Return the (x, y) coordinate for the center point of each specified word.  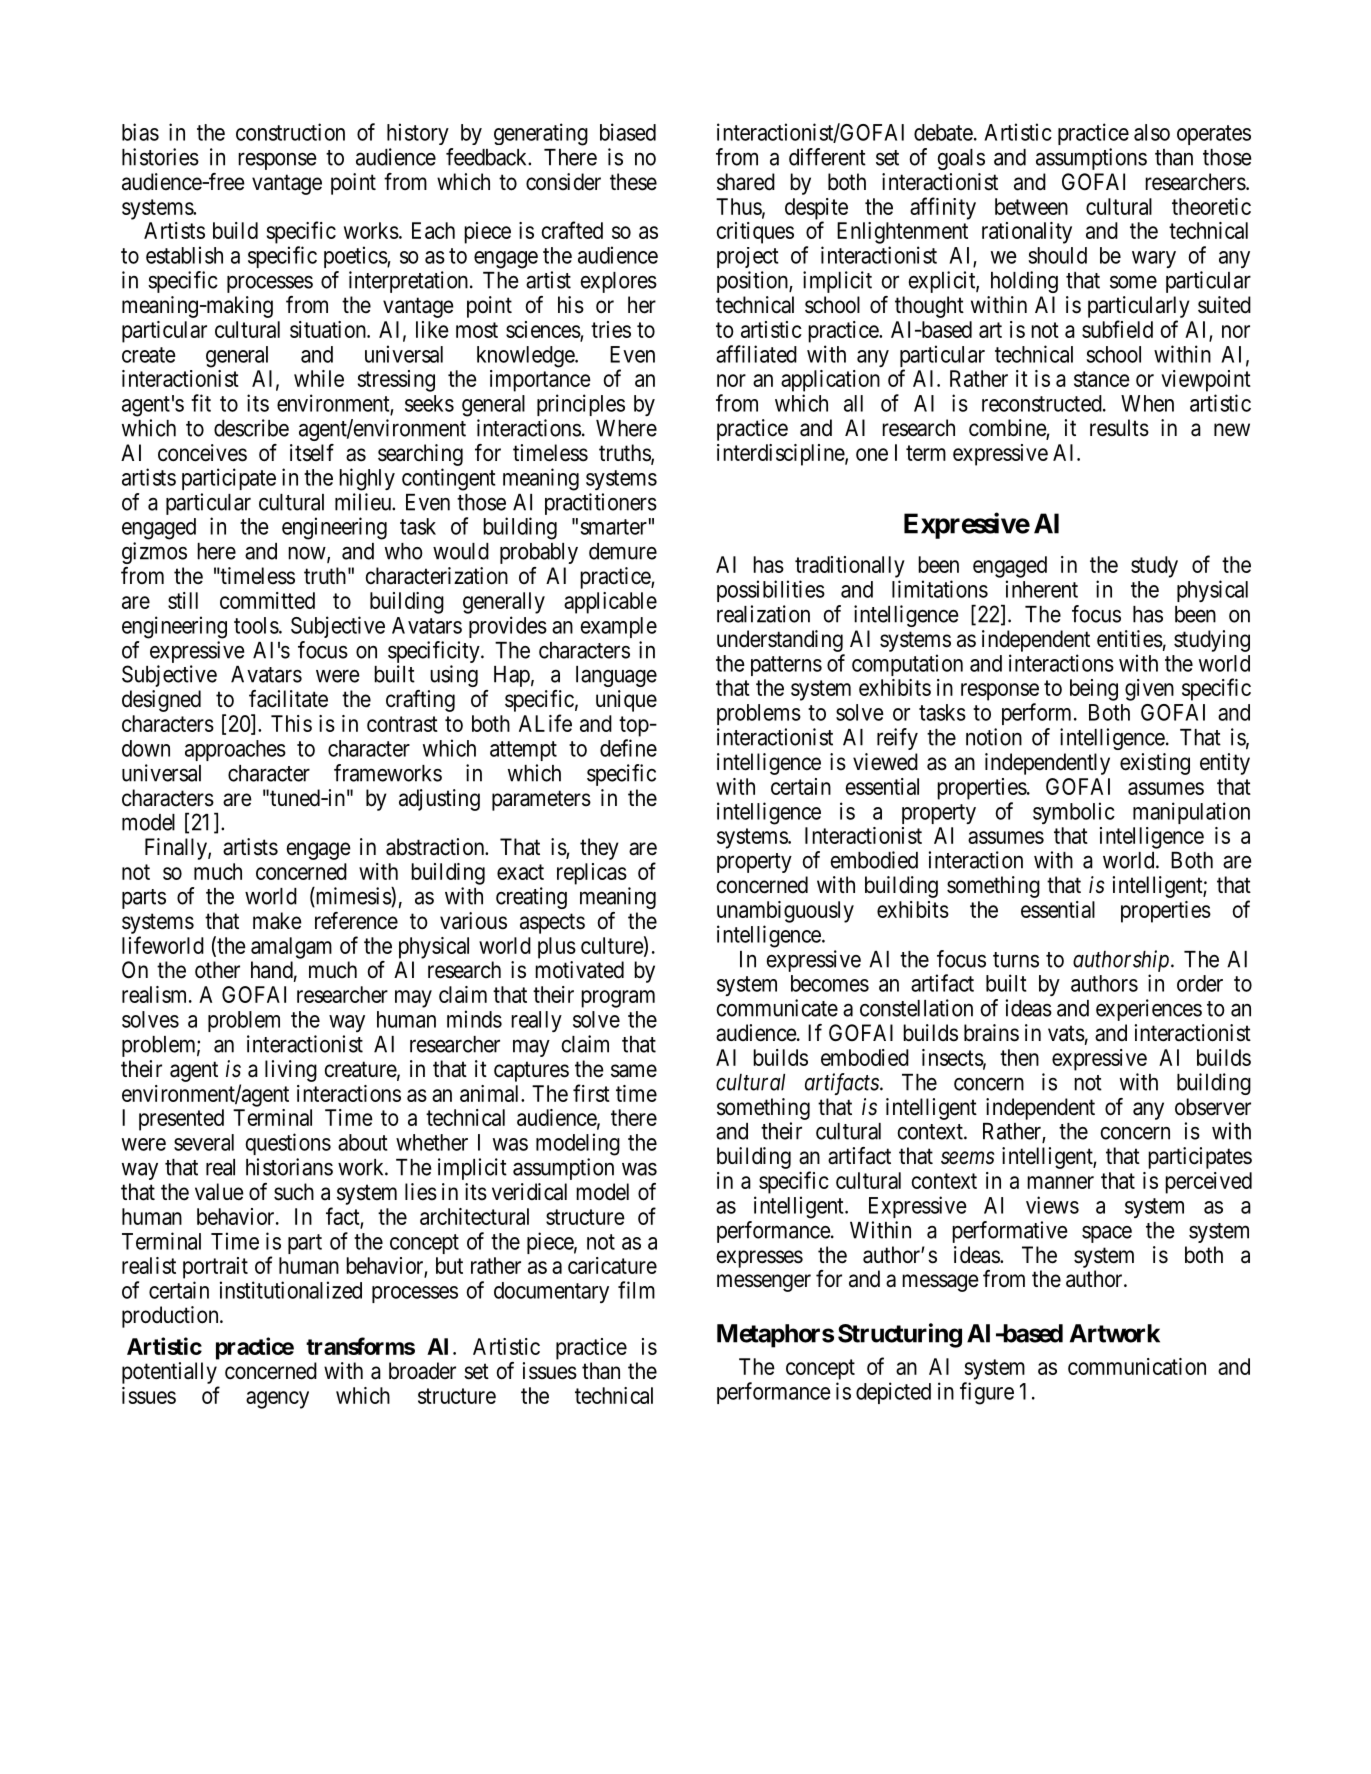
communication (1137, 1366)
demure (623, 551)
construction (290, 132)
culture (612, 945)
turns (1016, 960)
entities (1130, 639)
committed (267, 600)
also (1152, 132)
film (636, 1290)
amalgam (291, 948)
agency (277, 1400)
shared (746, 182)
